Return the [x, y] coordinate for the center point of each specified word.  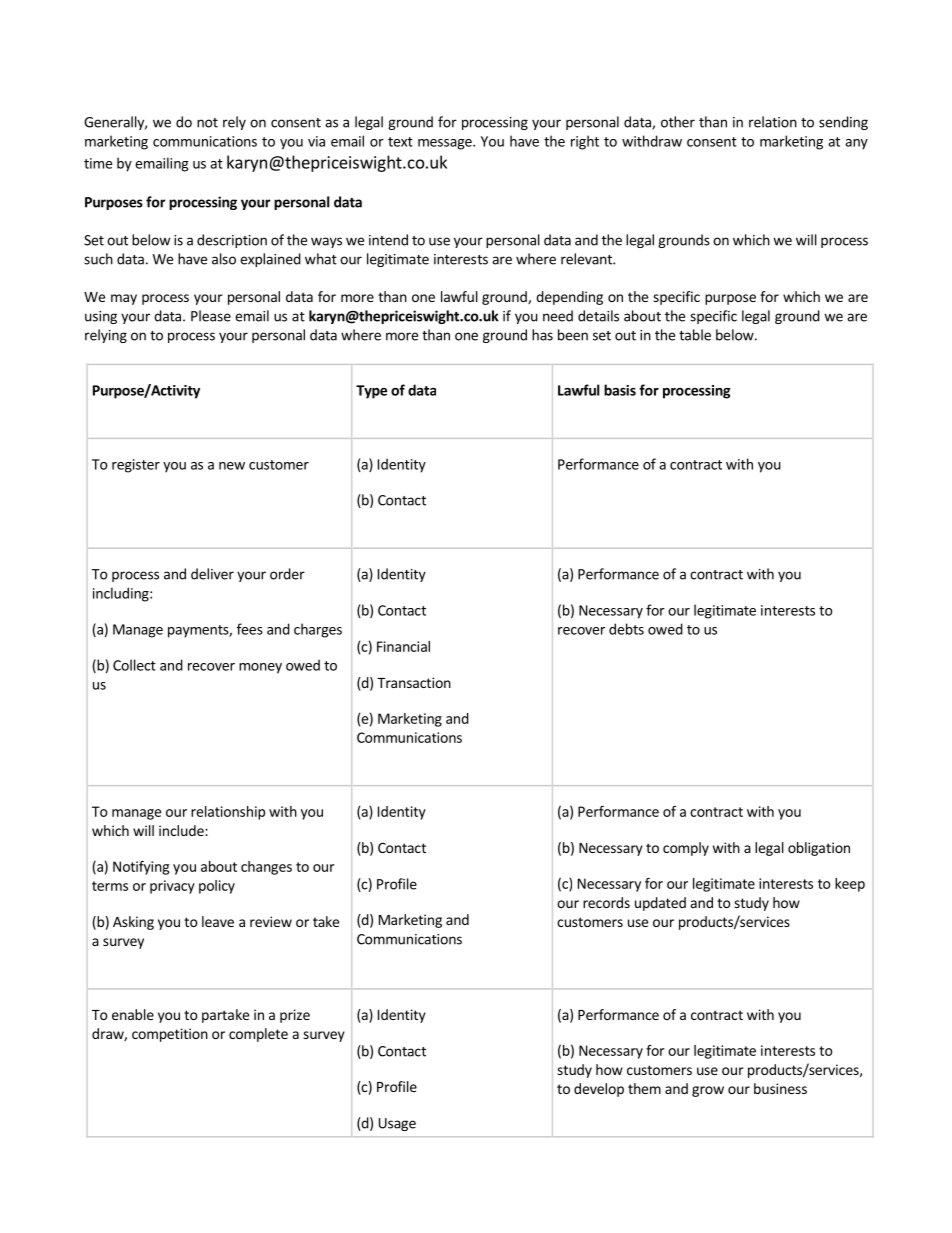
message [446, 144]
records [606, 902]
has [542, 335]
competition [170, 1035]
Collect [134, 665]
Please [211, 316]
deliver [212, 574]
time [98, 163]
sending [843, 123]
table [695, 335]
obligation [819, 849]
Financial [403, 646]
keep [850, 885]
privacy [172, 887]
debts [626, 629]
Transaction [414, 682]
